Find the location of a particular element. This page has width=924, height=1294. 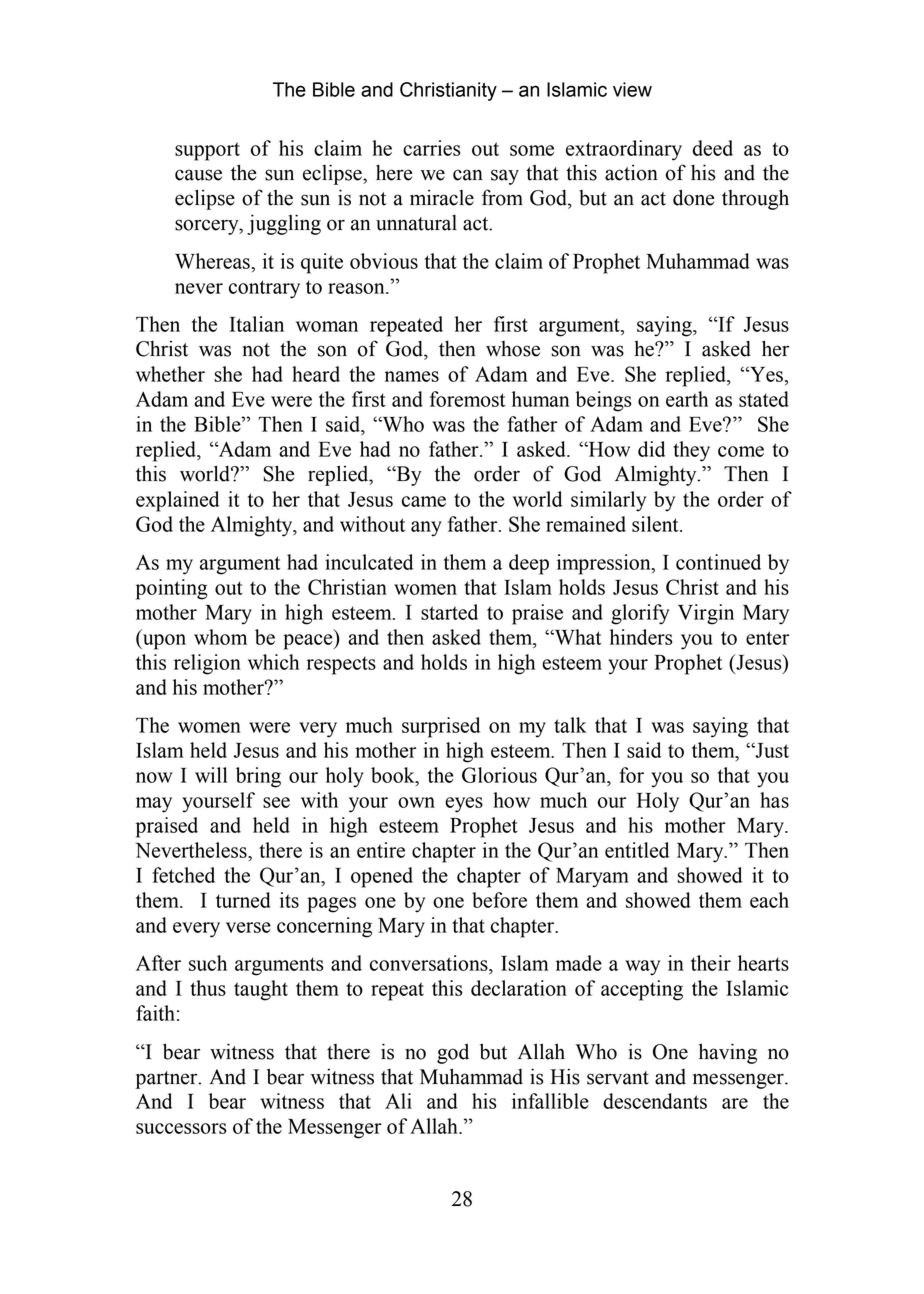

successors is located at coordinates (181, 1128).
